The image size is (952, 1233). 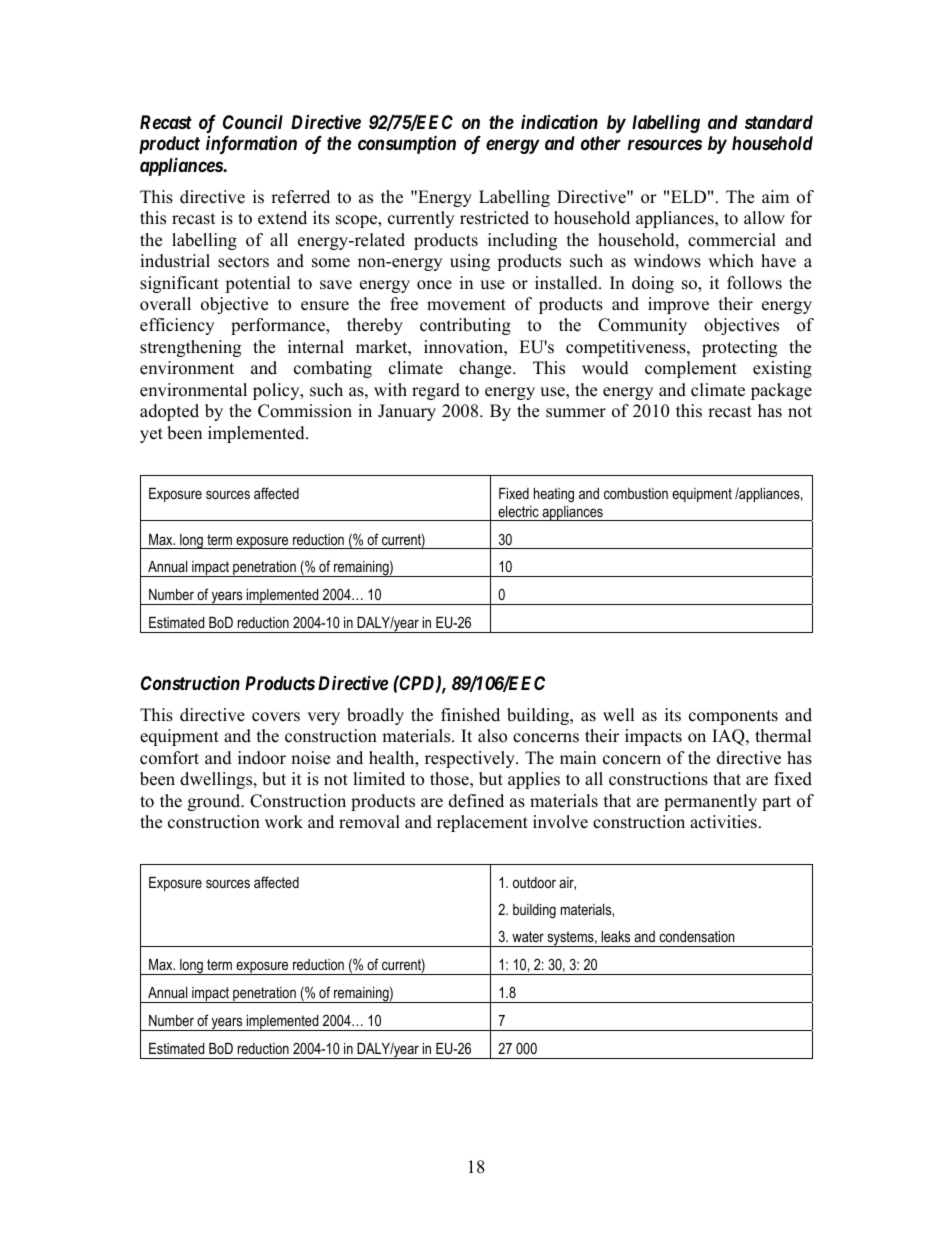 What do you see at coordinates (276, 717) in the page?
I see `covers` at bounding box center [276, 717].
